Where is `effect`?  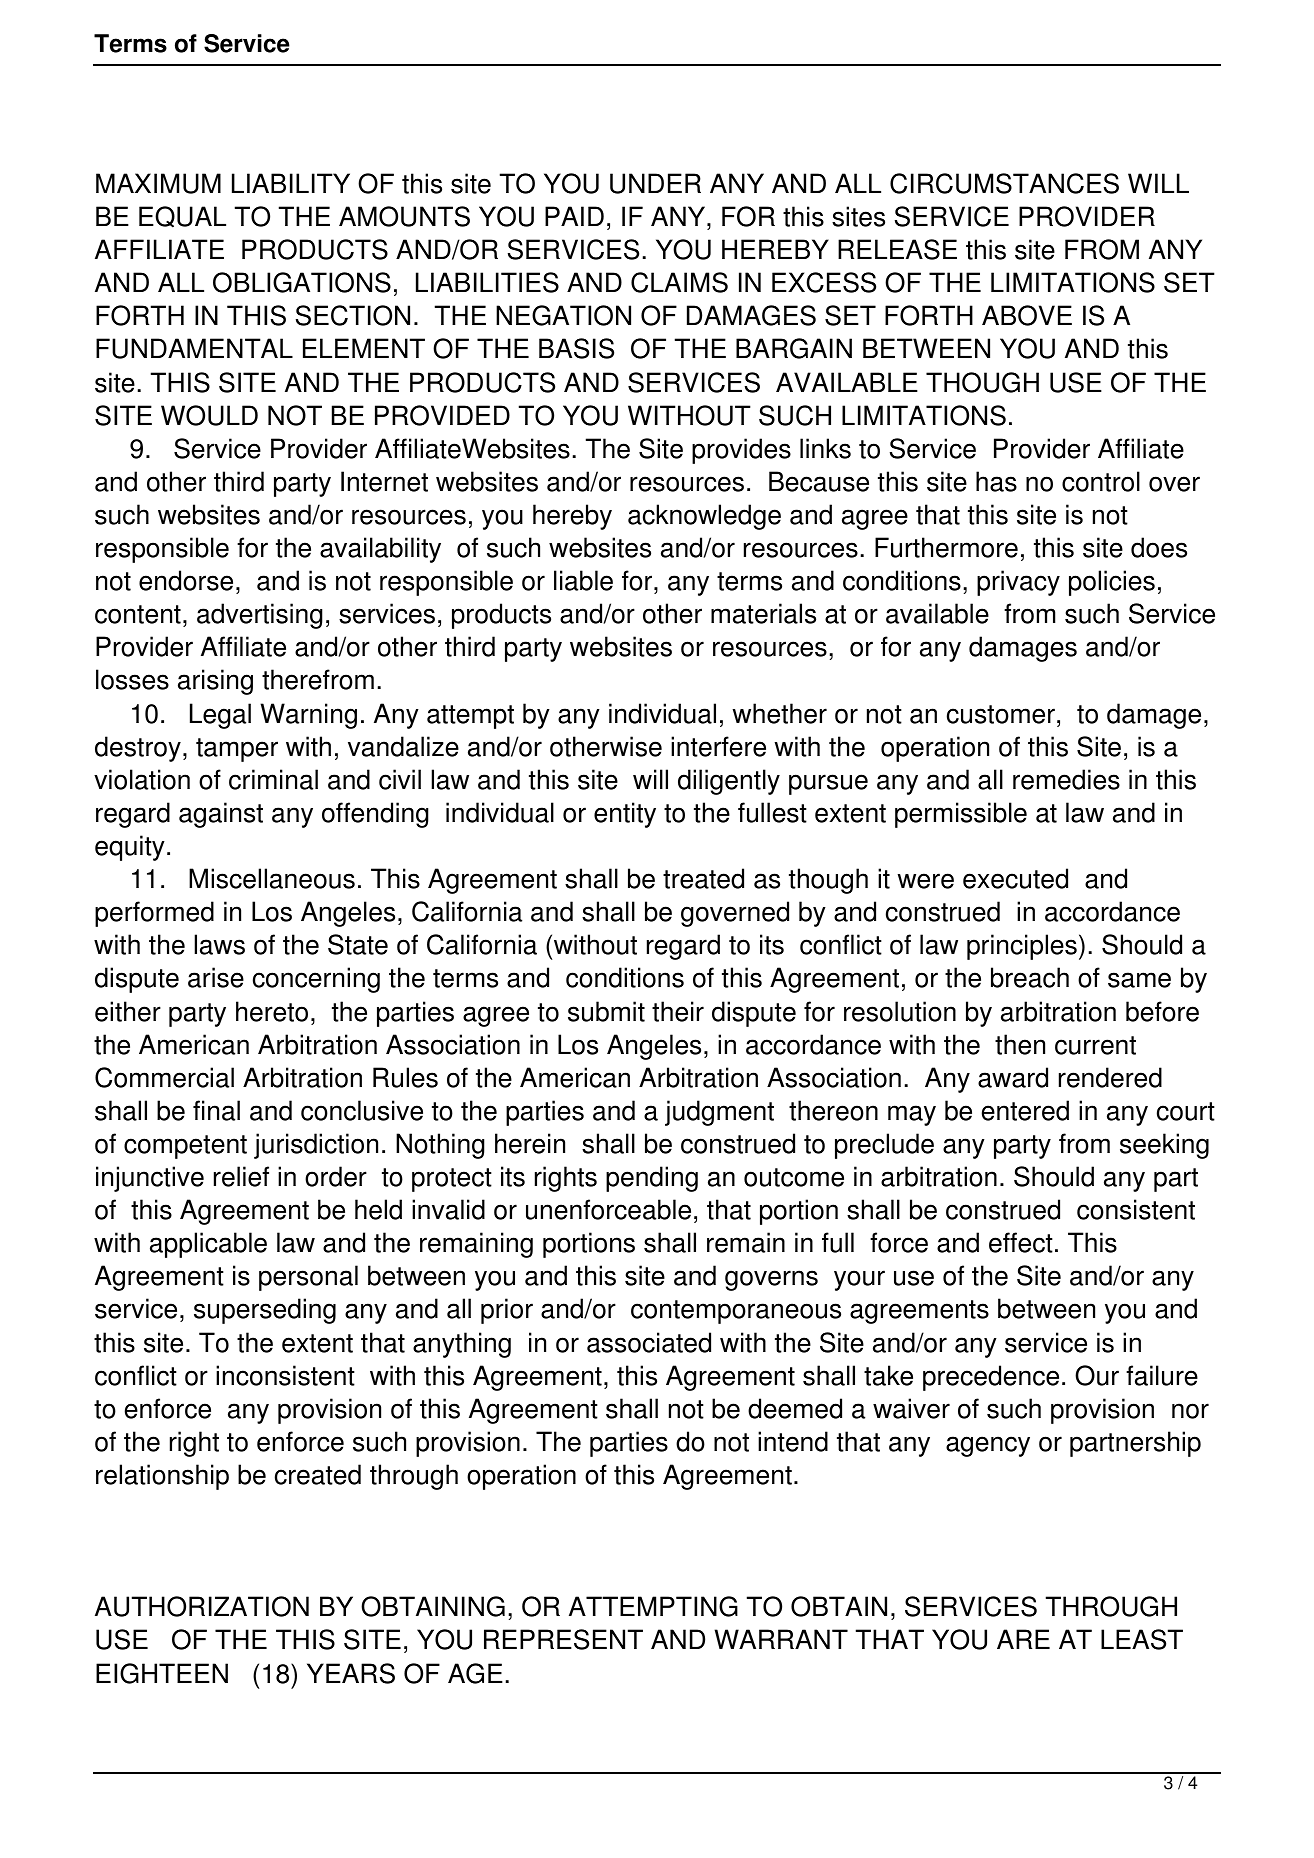
effect is located at coordinates (1021, 1242).
